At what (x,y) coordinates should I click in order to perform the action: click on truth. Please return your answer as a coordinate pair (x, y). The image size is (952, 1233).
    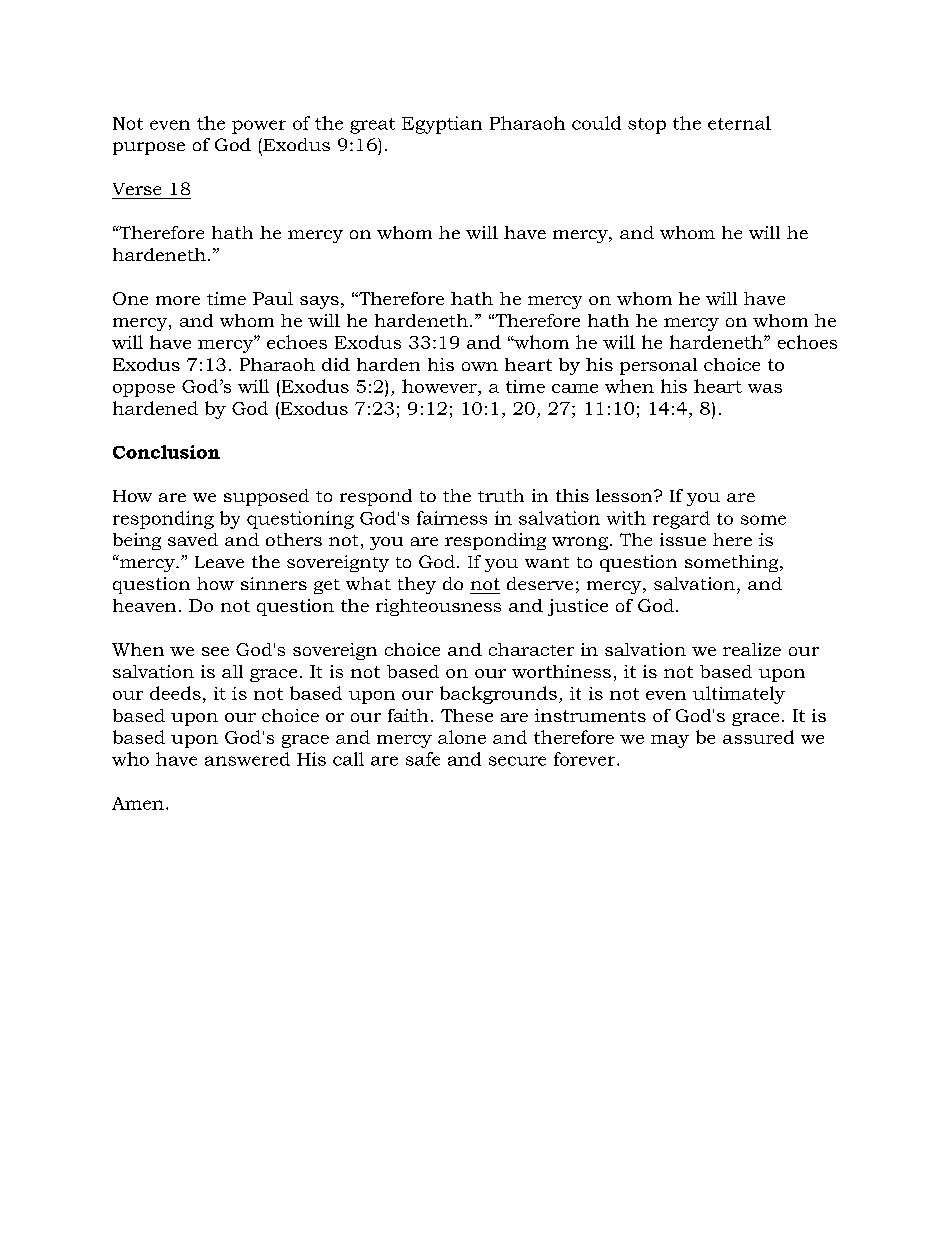
    Looking at the image, I should click on (501, 495).
